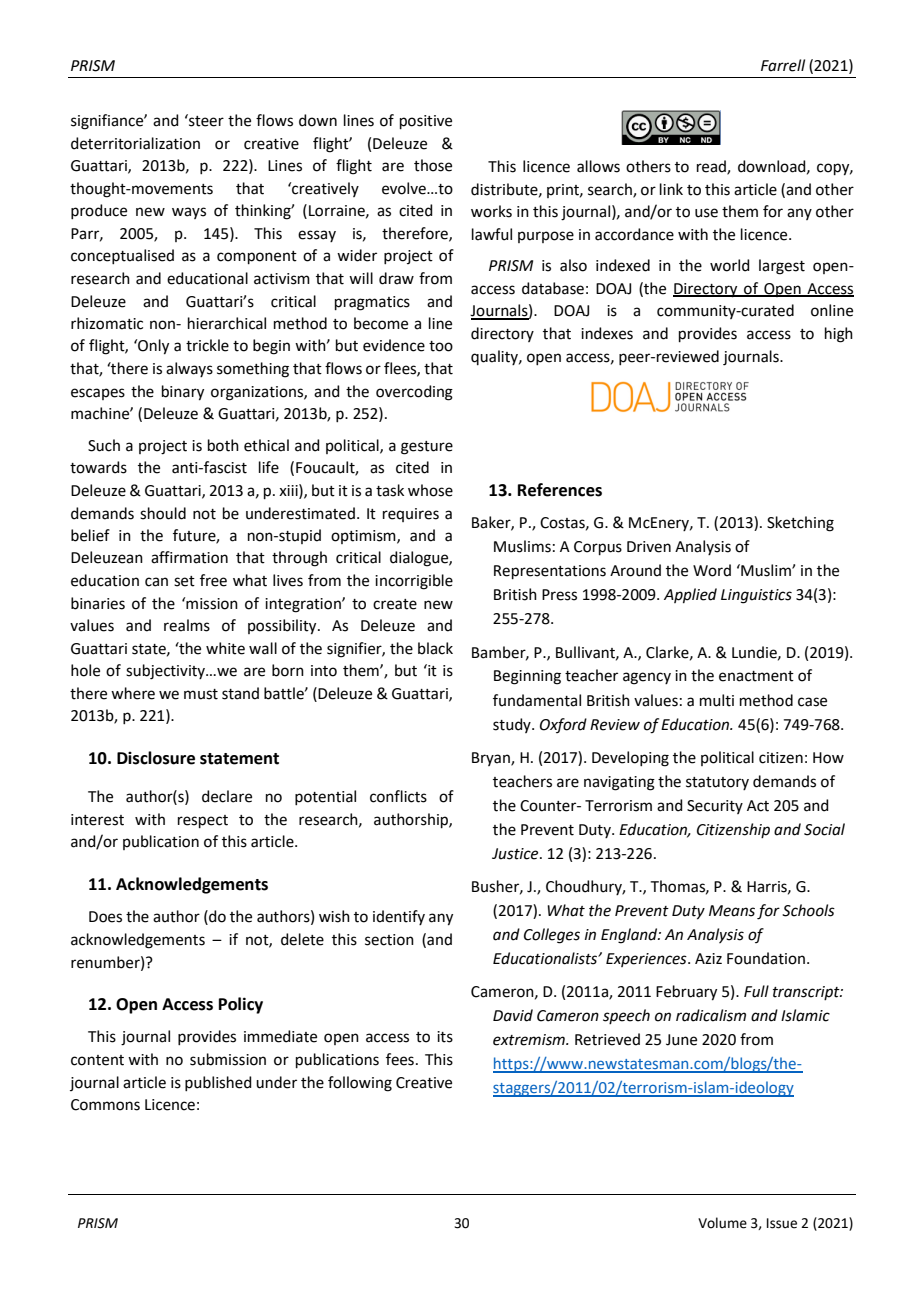 The width and height of the page is (924, 1308). I want to click on steer, so click(205, 120).
